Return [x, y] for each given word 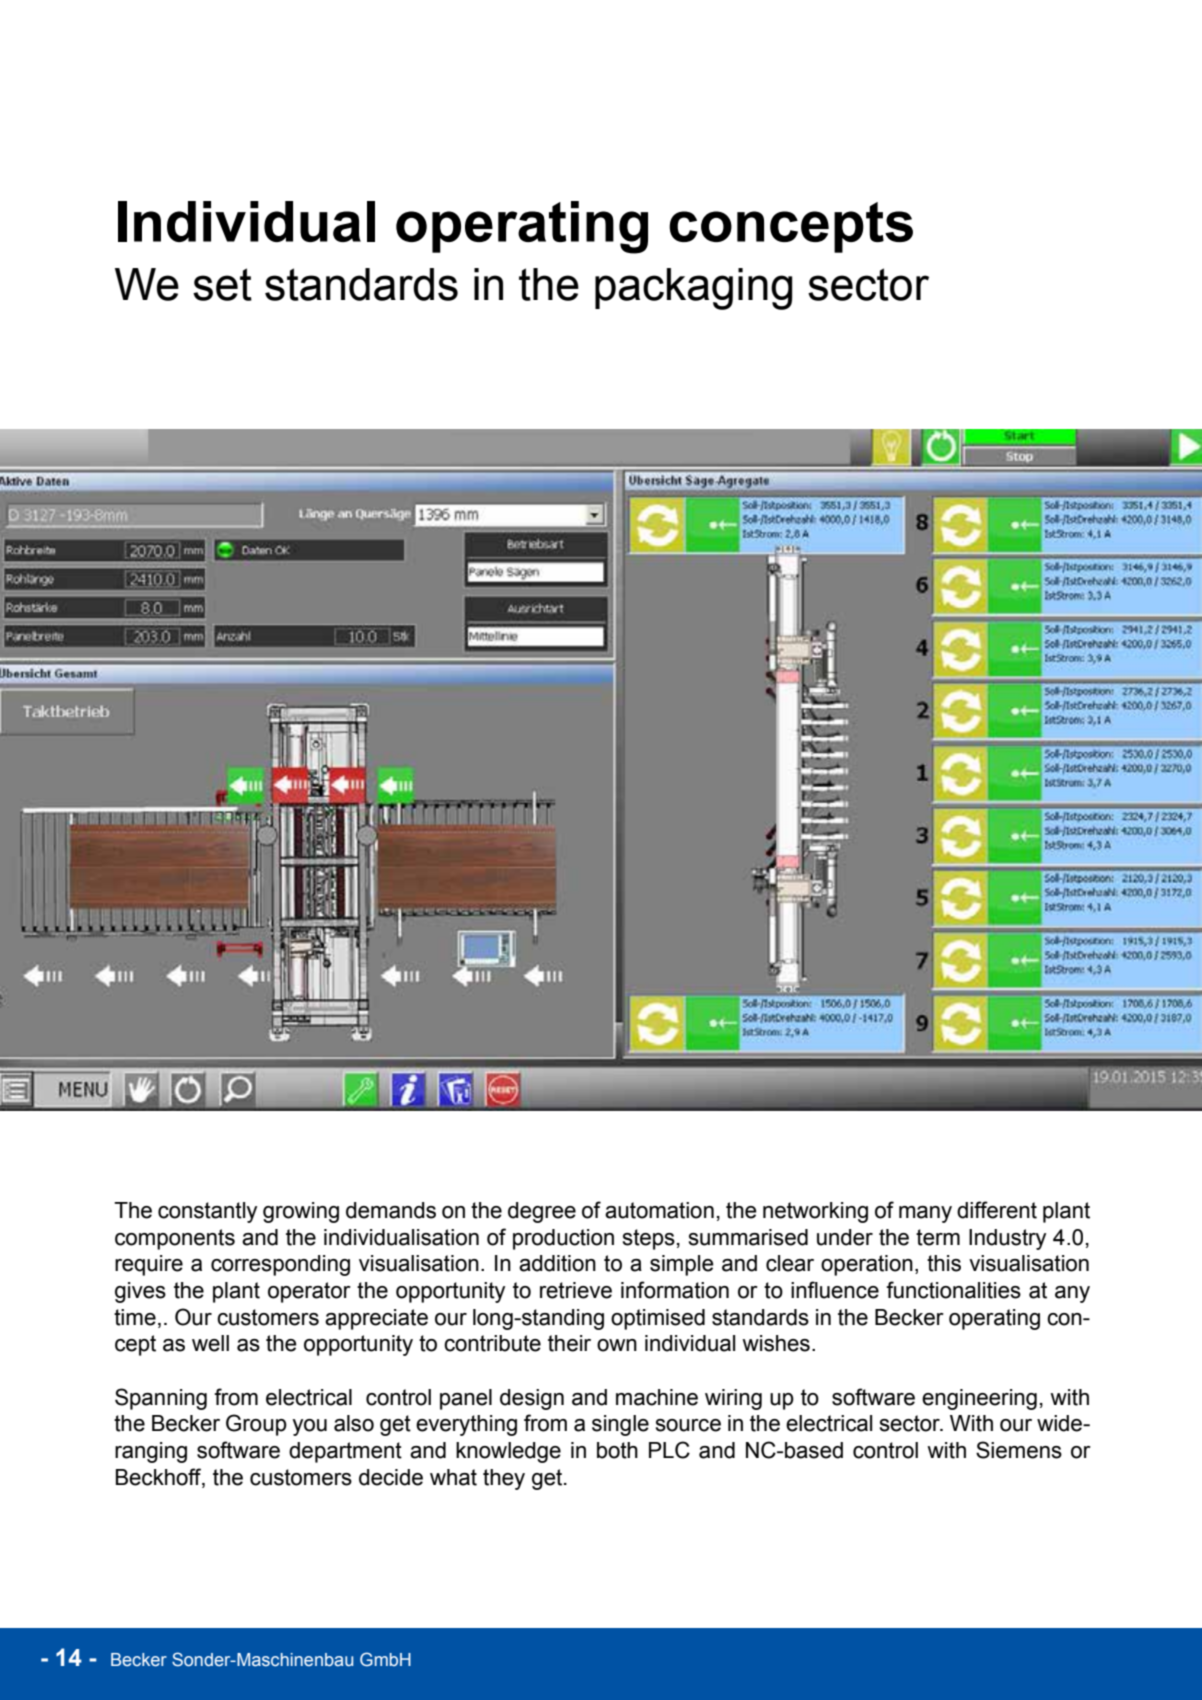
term [938, 1237]
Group [256, 1425]
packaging [694, 289]
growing [301, 1212]
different [997, 1210]
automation [659, 1210]
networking [815, 1212]
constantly [207, 1212]
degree [542, 1212]
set [222, 284]
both [617, 1450]
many [925, 1214]
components [175, 1239]
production [563, 1239]
